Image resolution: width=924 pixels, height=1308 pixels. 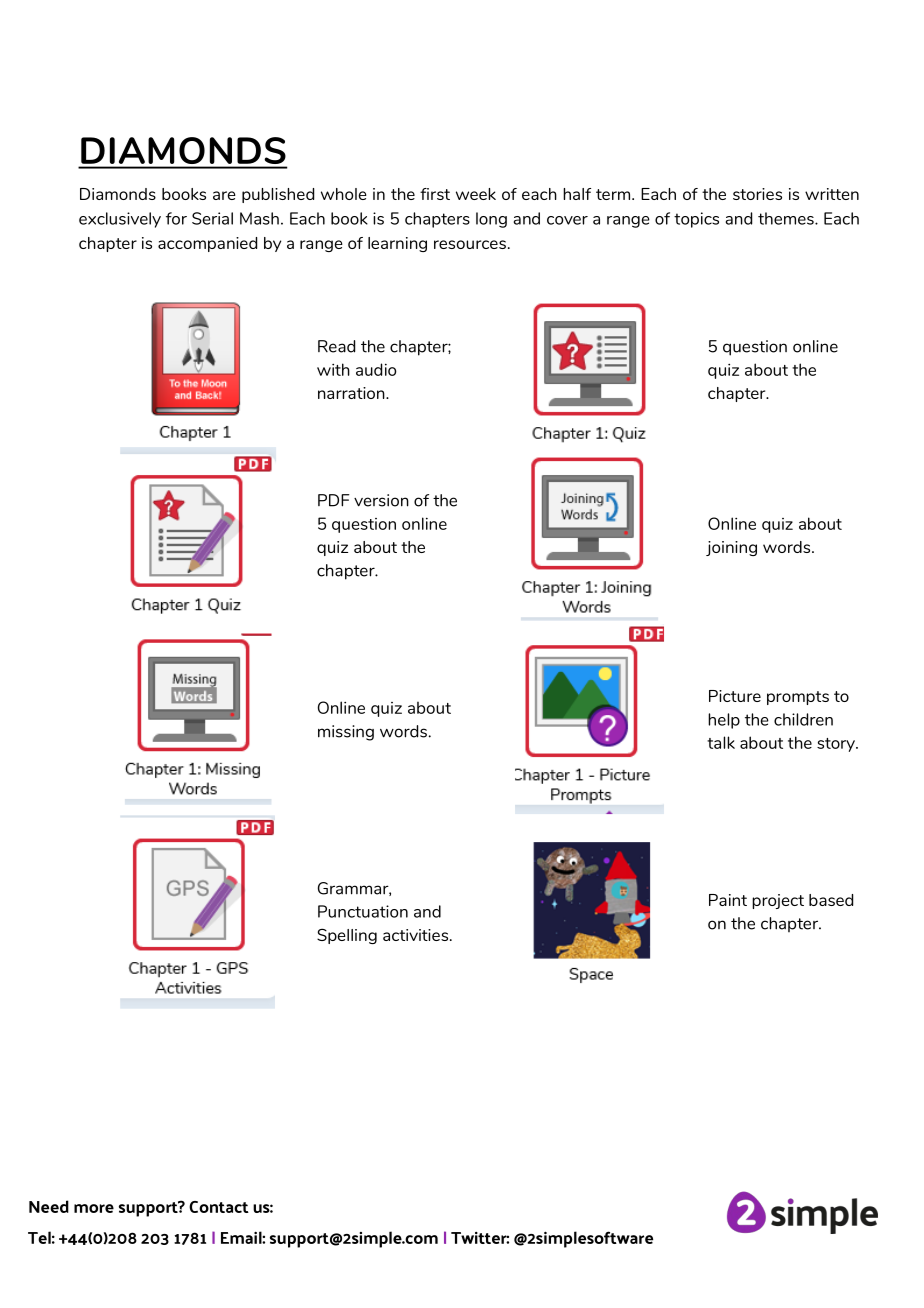 I want to click on Spelling, so click(x=347, y=936).
